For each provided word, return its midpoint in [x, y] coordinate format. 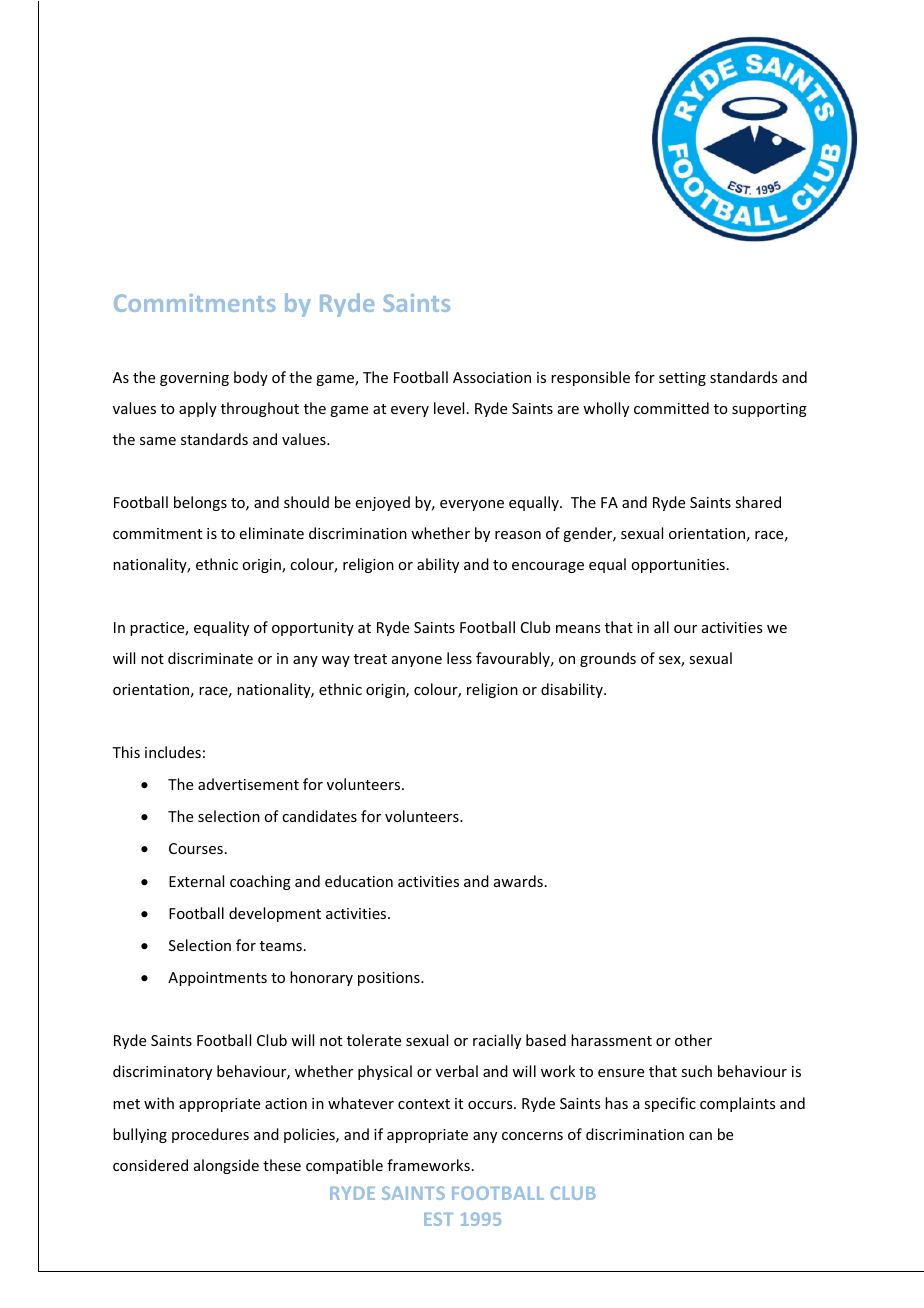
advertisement [248, 784]
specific [670, 1104]
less [459, 658]
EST [438, 1219]
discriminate [210, 658]
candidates [319, 816]
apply [198, 409]
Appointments [217, 979]
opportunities [678, 566]
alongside [226, 1166]
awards [518, 881]
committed [671, 408]
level [449, 408]
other [693, 1040]
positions [390, 979]
